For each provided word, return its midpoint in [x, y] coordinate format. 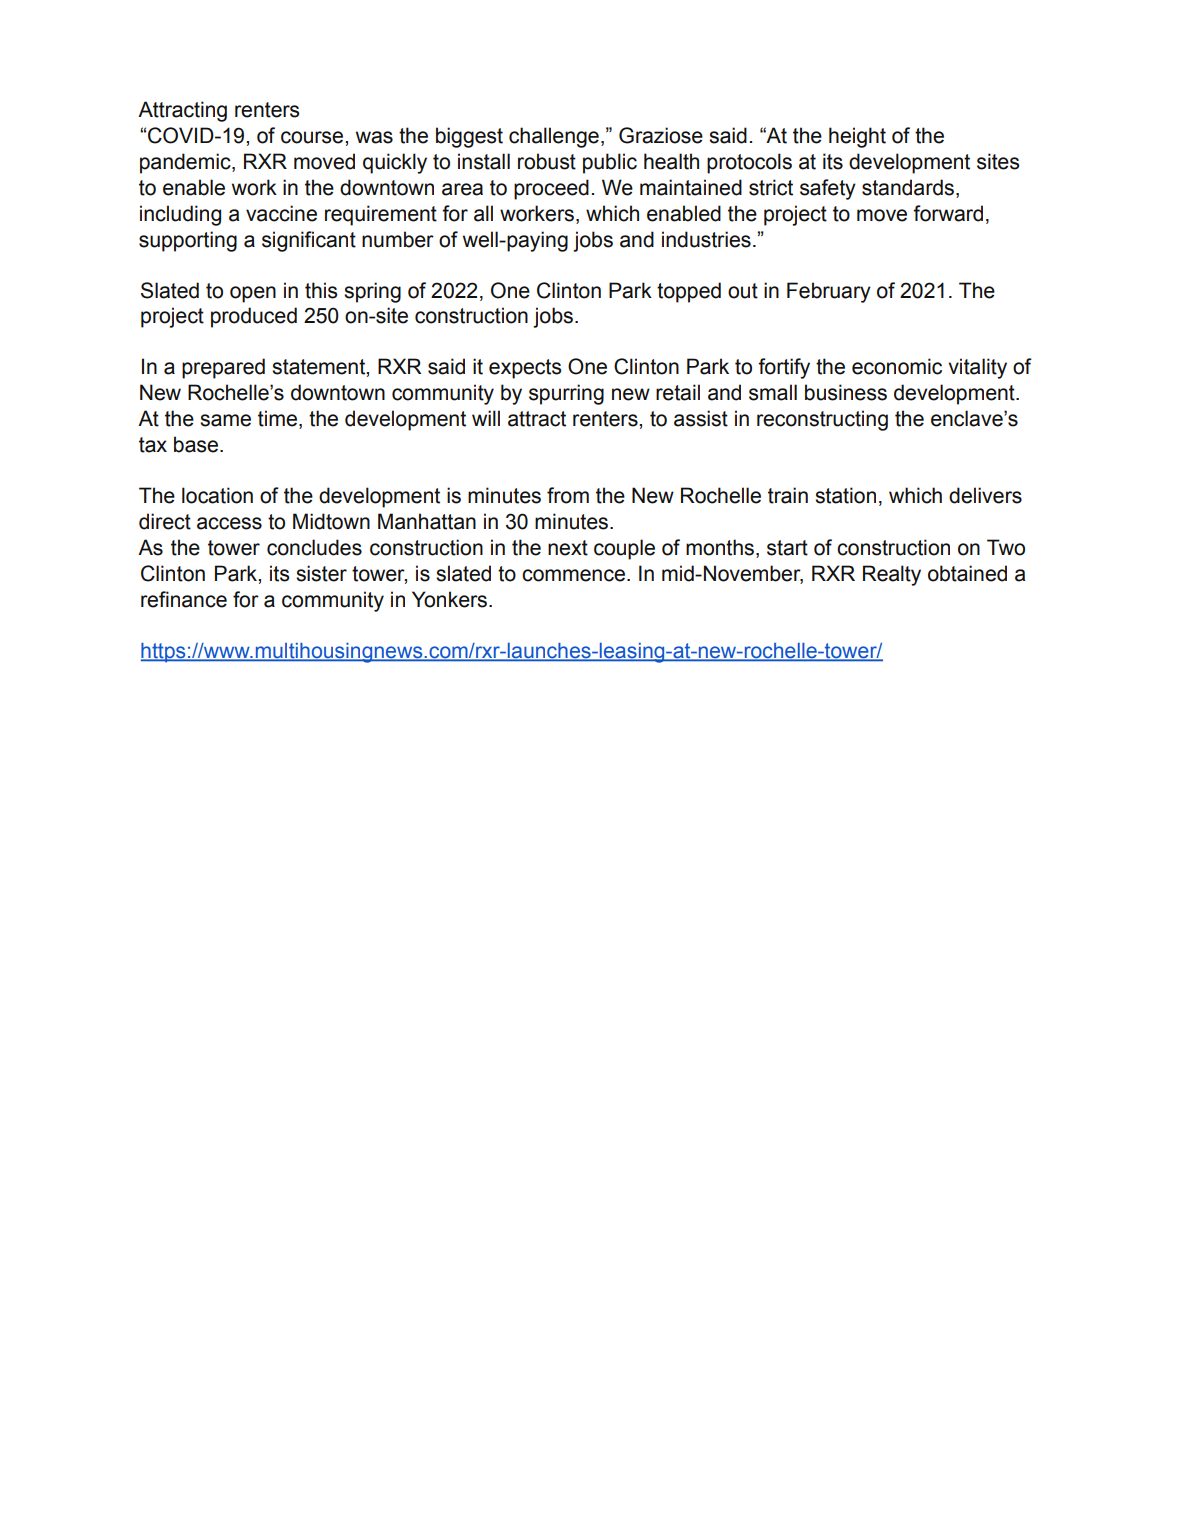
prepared [223, 368]
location [217, 495]
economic [897, 366]
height [857, 137]
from [568, 495]
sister [321, 573]
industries [706, 239]
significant [309, 241]
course [313, 137]
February [829, 292]
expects [525, 369]
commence [573, 575]
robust [547, 161]
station [845, 495]
